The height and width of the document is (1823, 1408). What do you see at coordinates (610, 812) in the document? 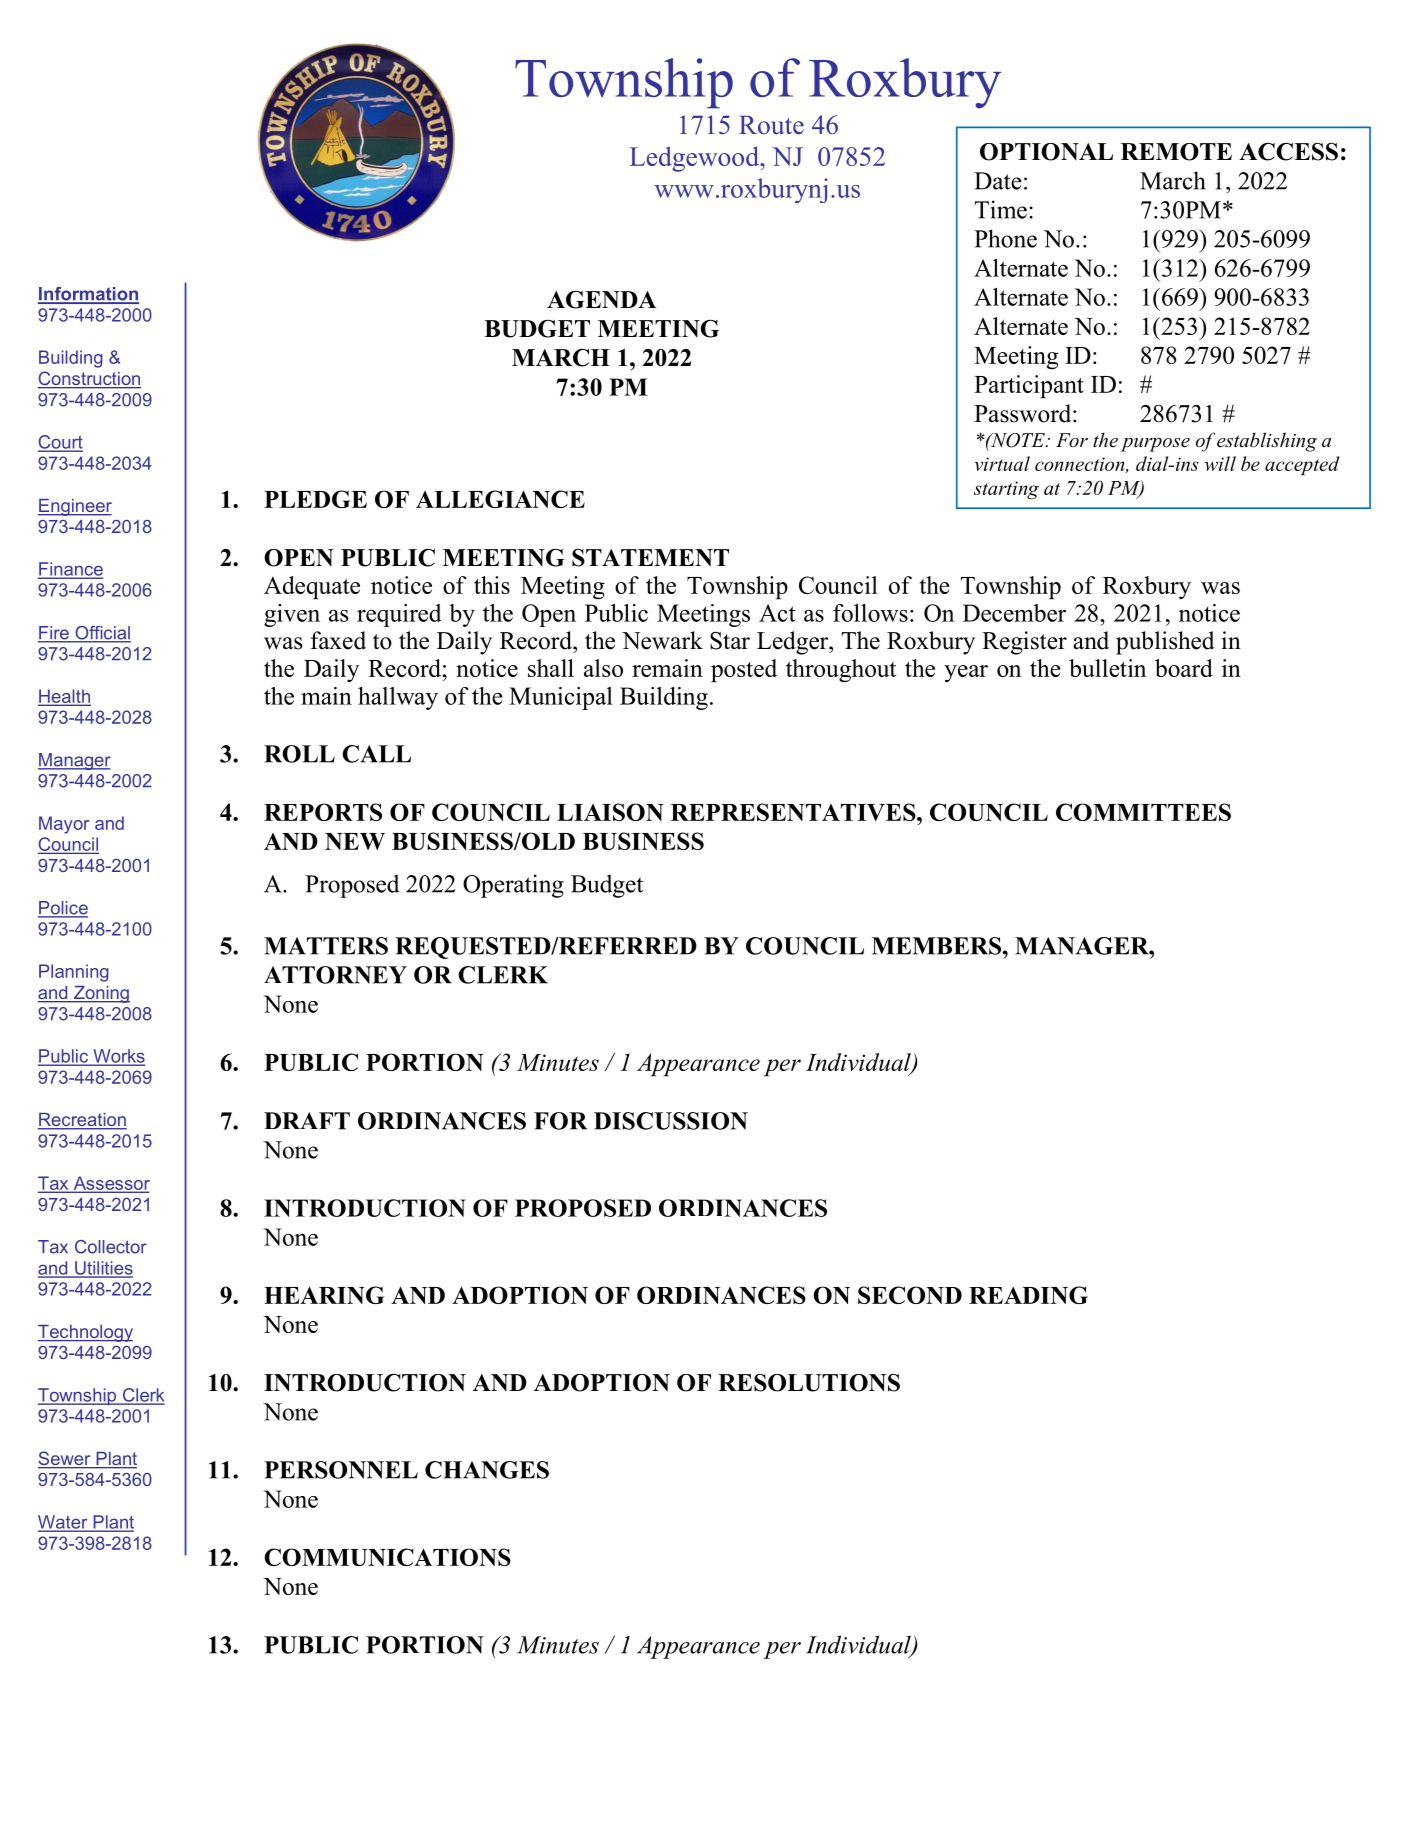
I see `LIAISON` at bounding box center [610, 812].
